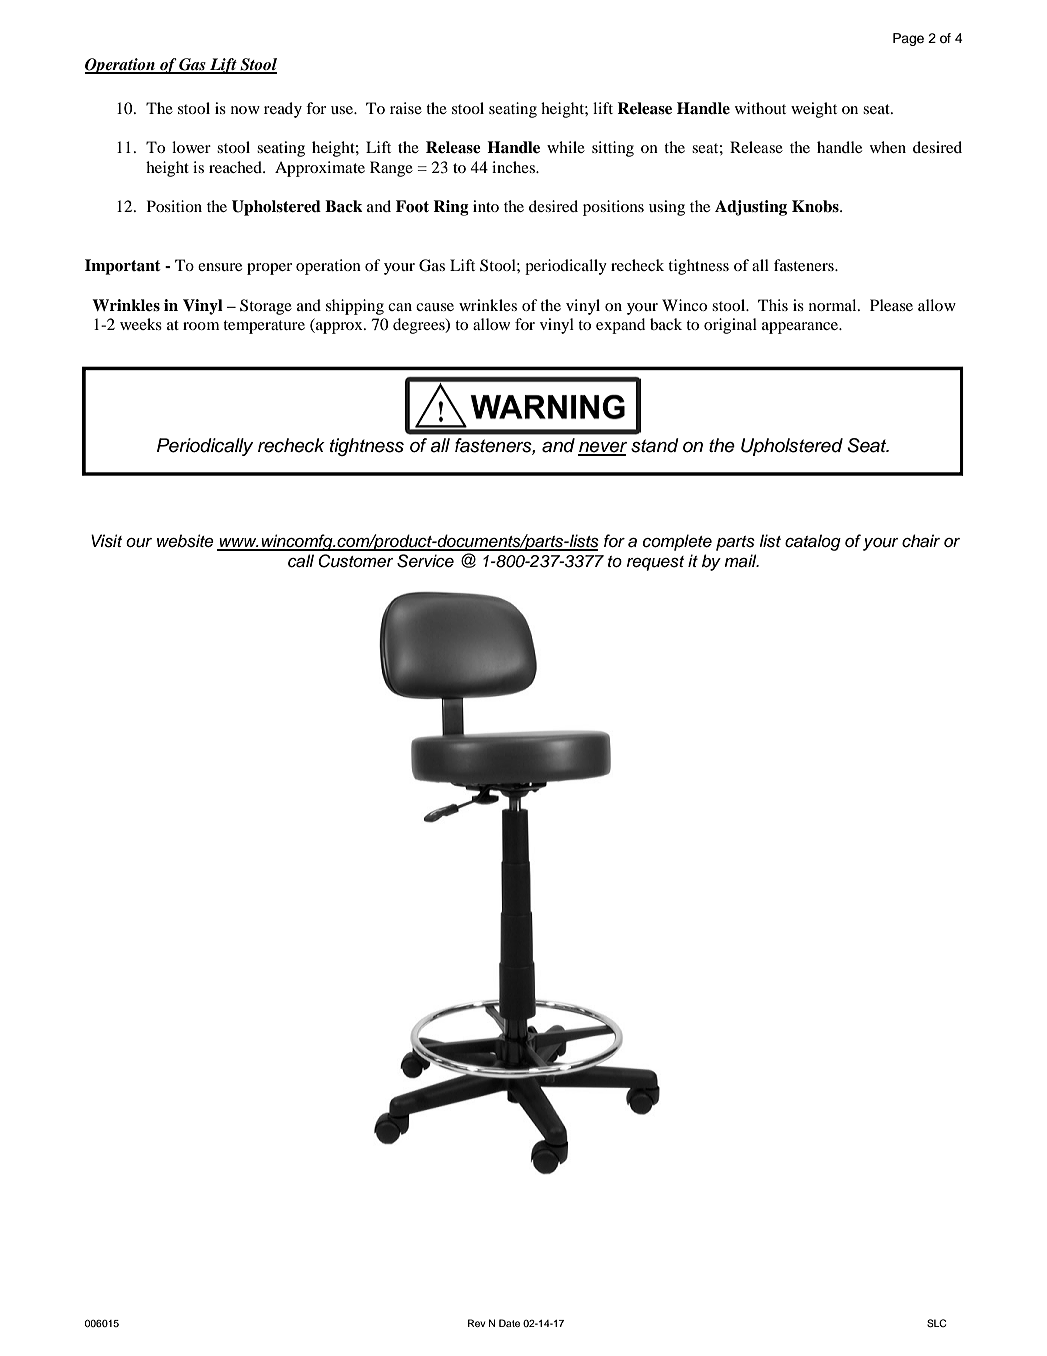 Image resolution: width=1047 pixels, height=1356 pixels. What do you see at coordinates (814, 110) in the screenshot?
I see `weight` at bounding box center [814, 110].
